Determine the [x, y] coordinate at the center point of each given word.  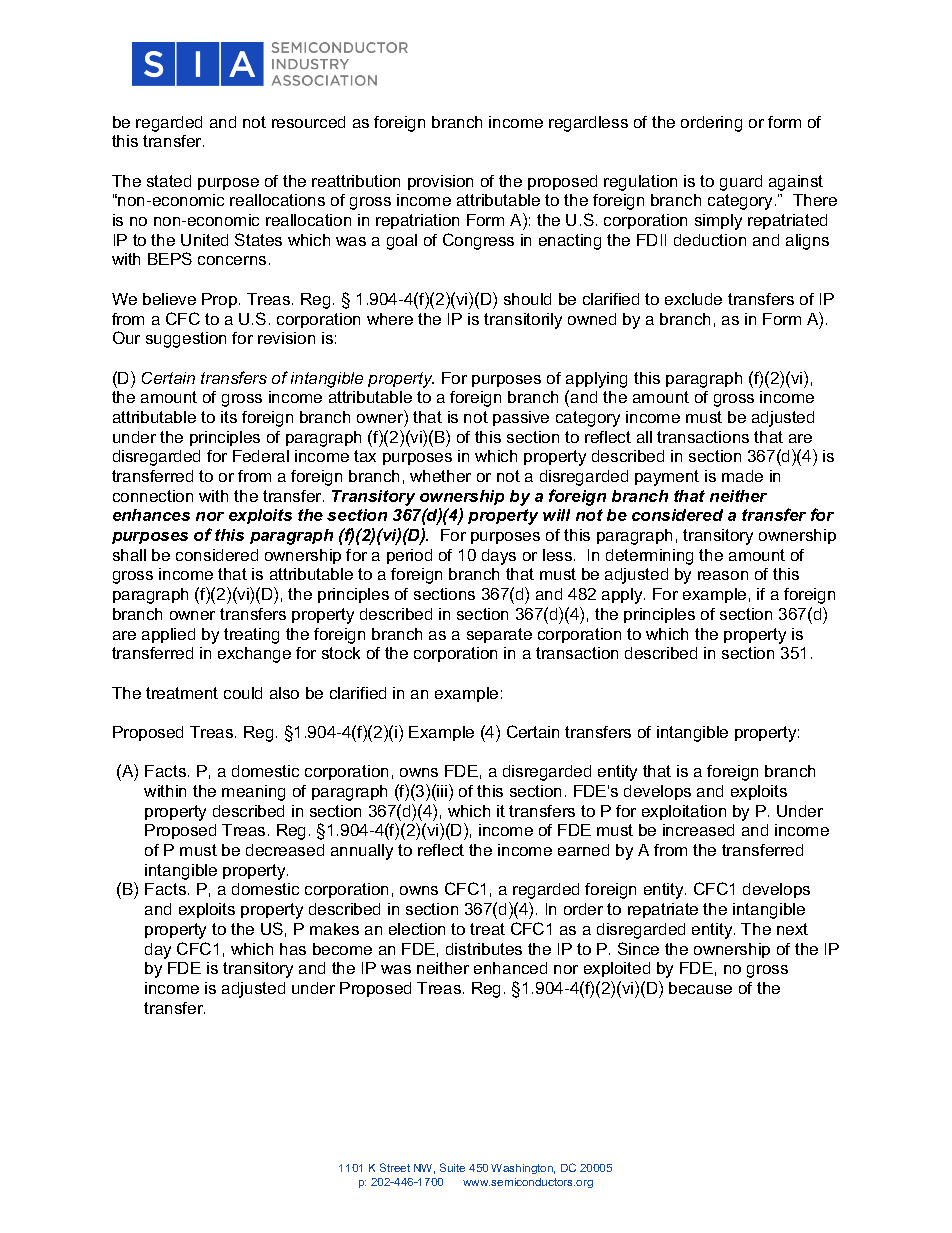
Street [395, 1167]
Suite [452, 1167]
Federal [261, 456]
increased [698, 830]
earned [583, 850]
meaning [253, 793]
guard [741, 183]
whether [440, 476]
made [742, 476]
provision [440, 182]
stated [169, 181]
